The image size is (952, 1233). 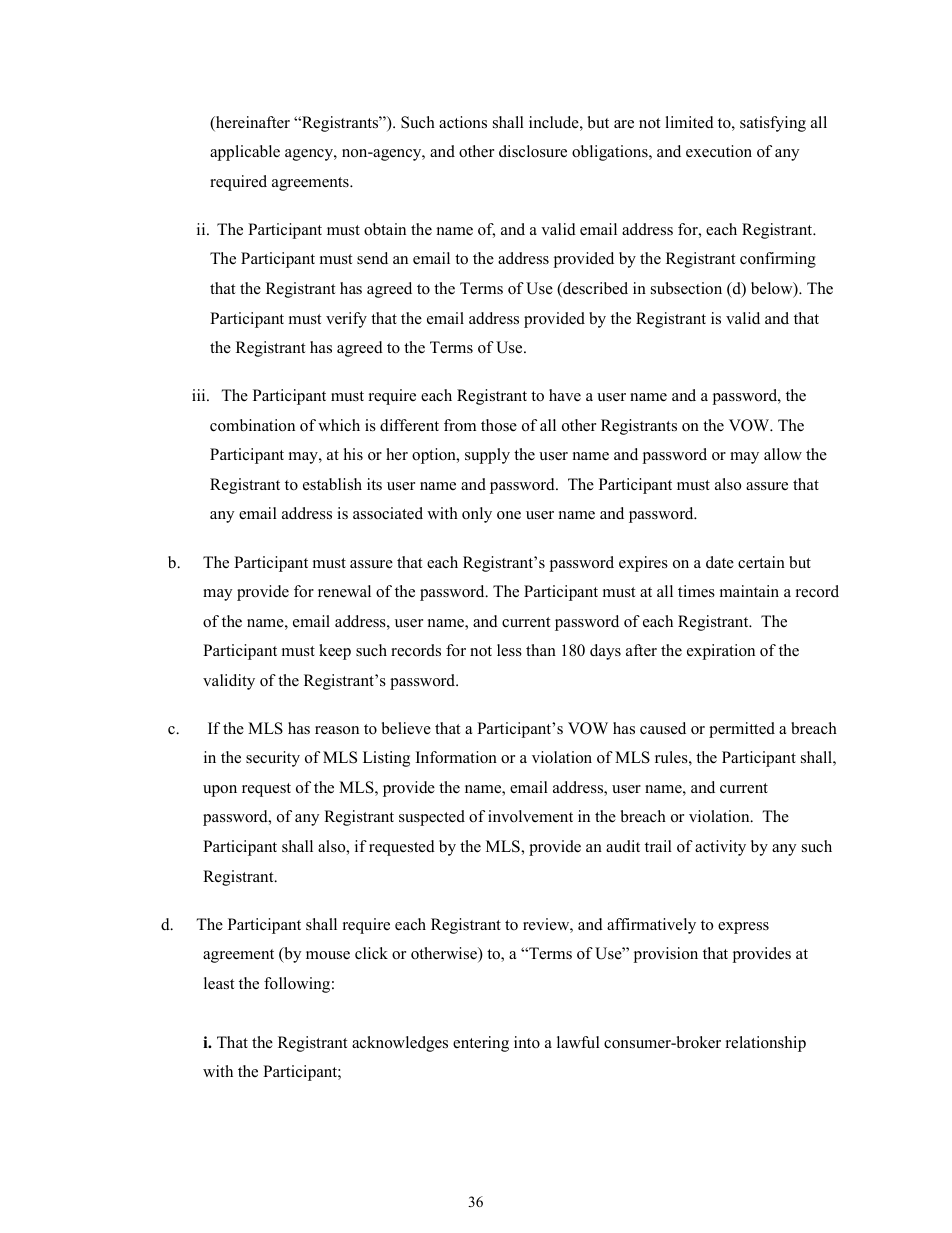 What do you see at coordinates (245, 153) in the page?
I see `applicable` at bounding box center [245, 153].
